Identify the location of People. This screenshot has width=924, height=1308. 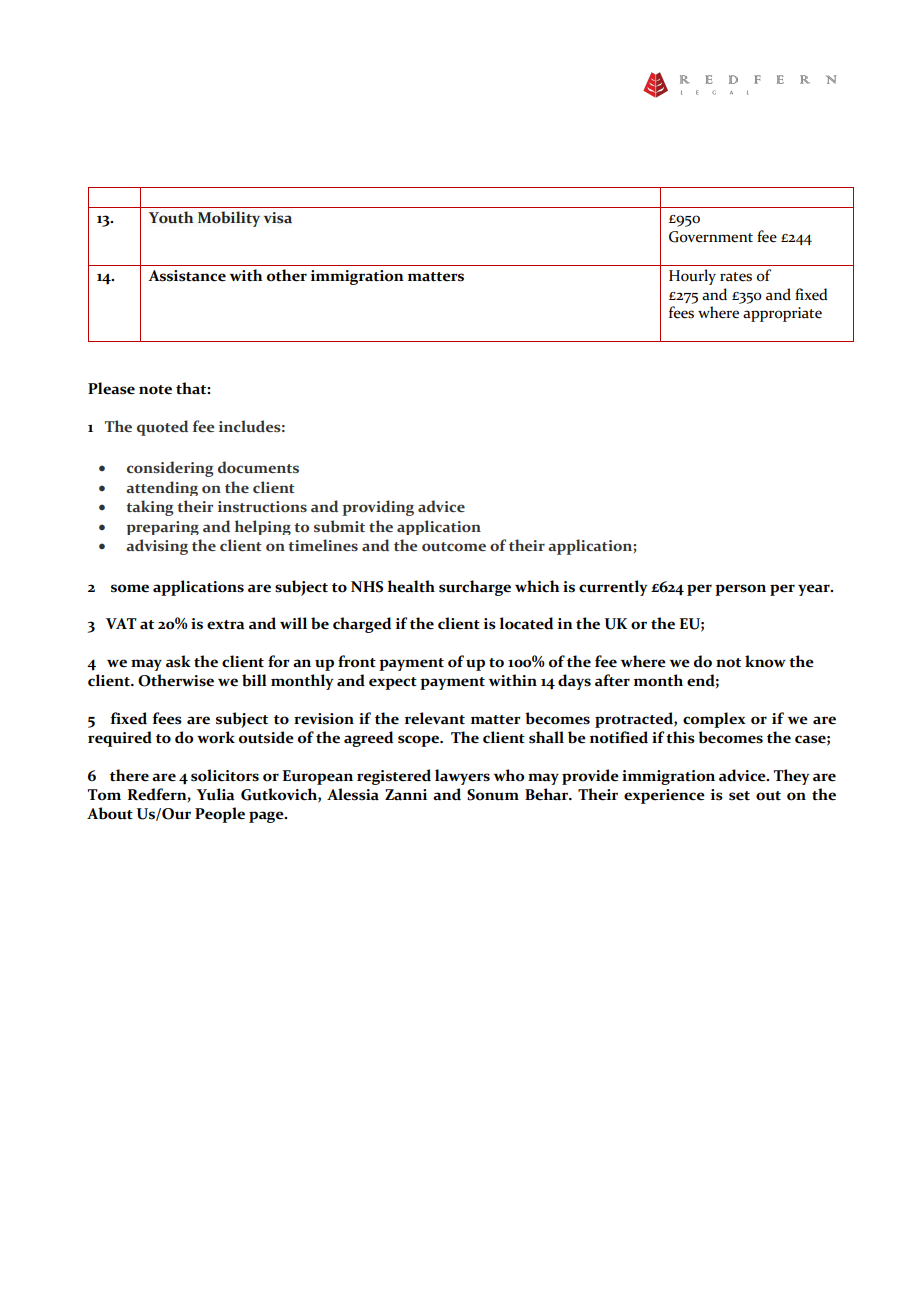
(220, 815).
